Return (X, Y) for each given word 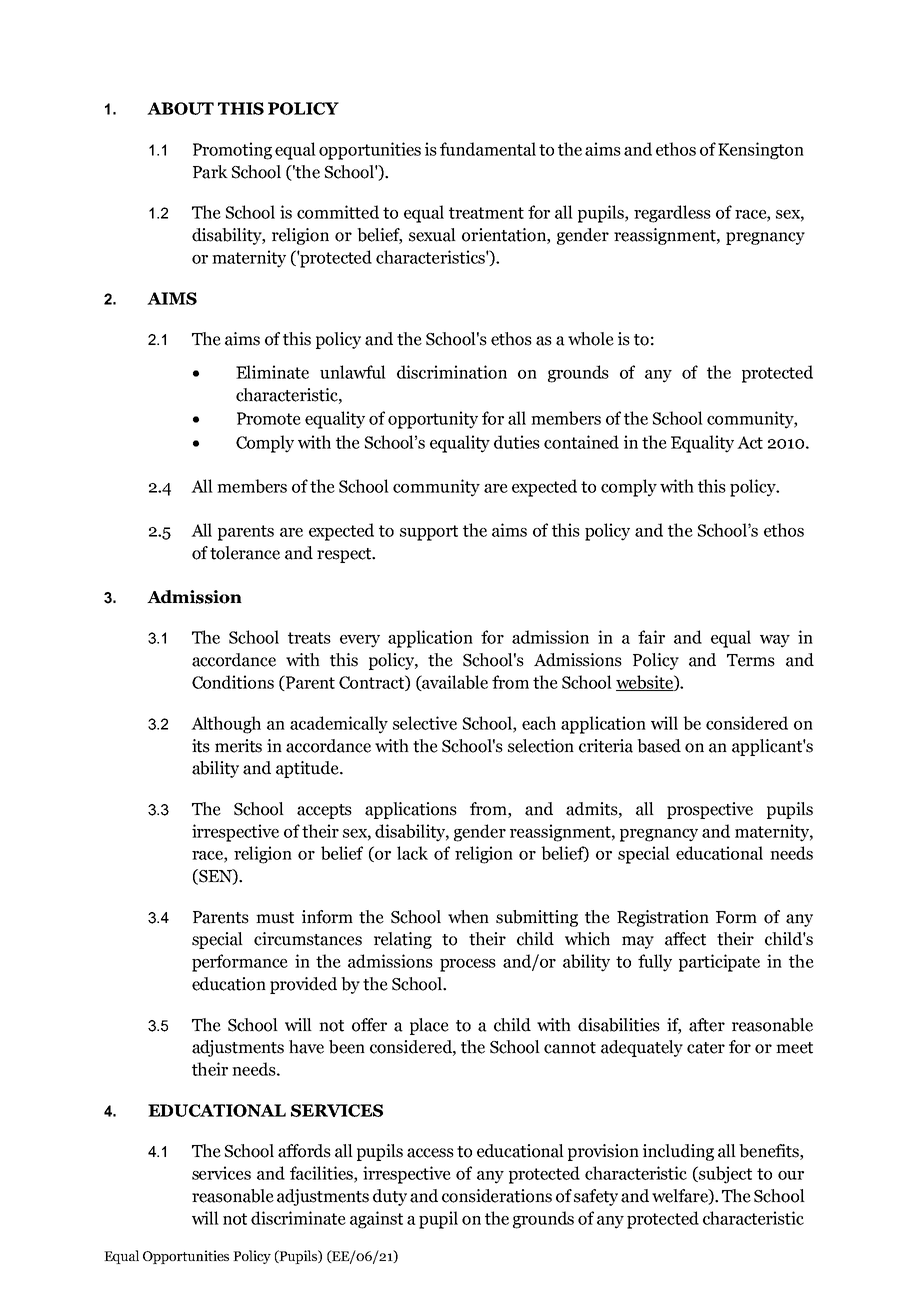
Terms (751, 660)
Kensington (761, 151)
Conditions (233, 682)
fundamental (488, 149)
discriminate (298, 1218)
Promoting (232, 151)
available (454, 683)
